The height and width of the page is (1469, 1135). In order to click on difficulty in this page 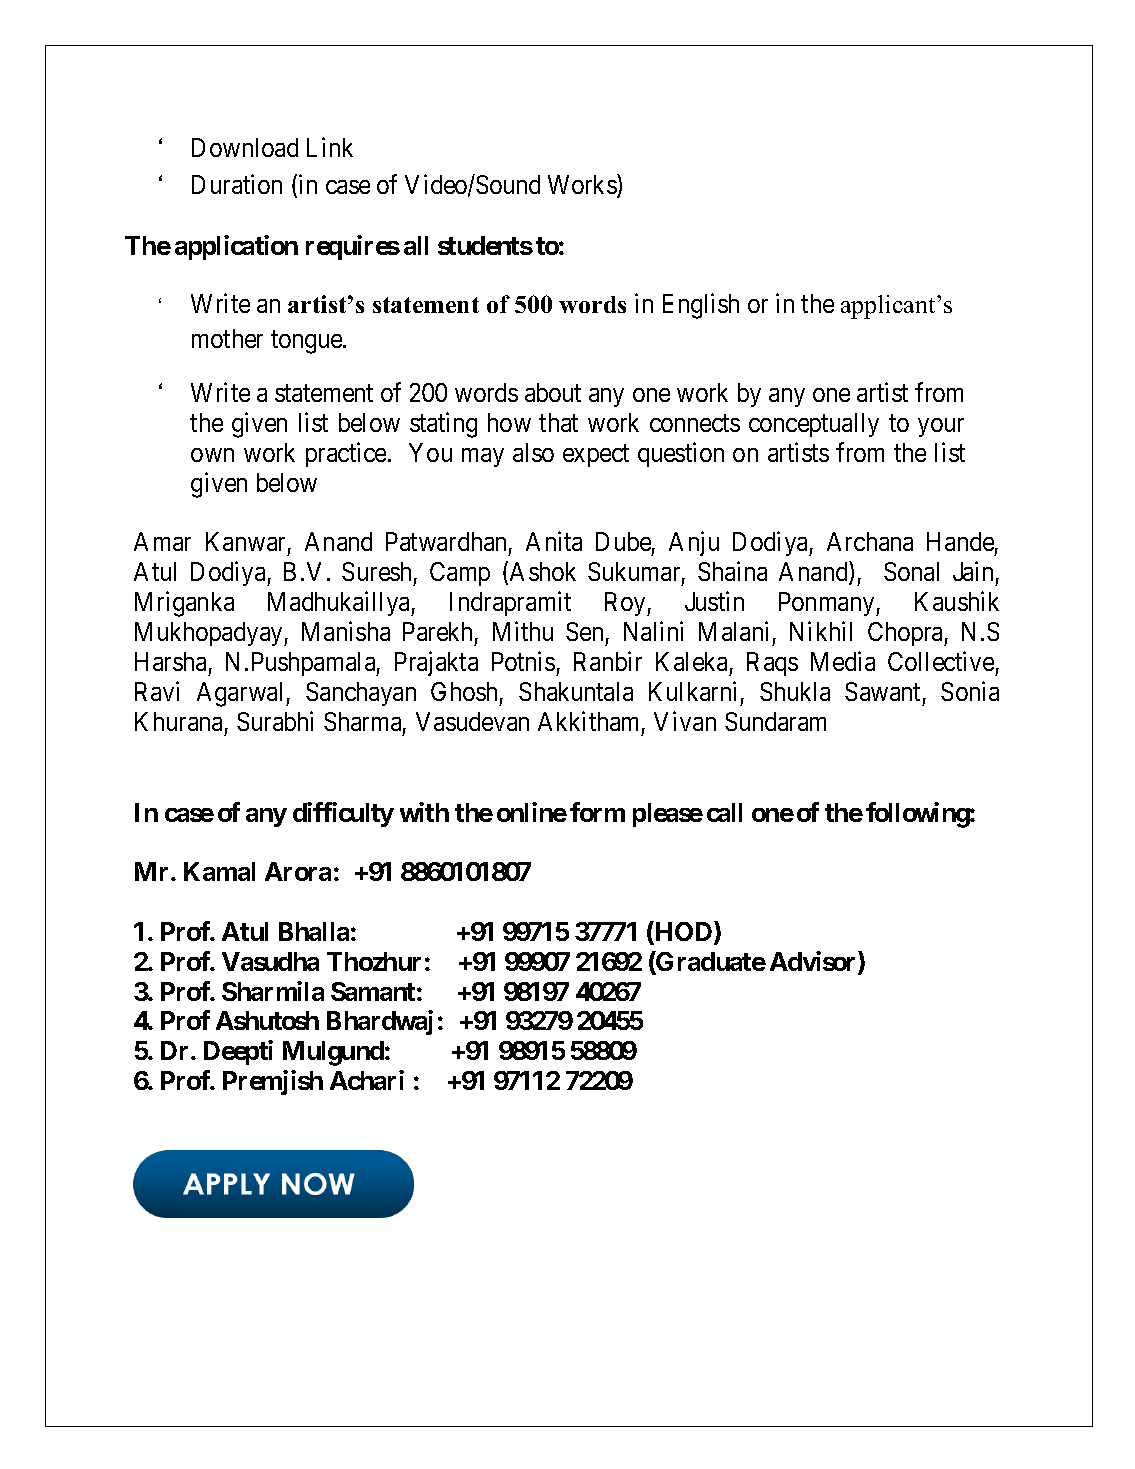, I will do `click(343, 814)`.
